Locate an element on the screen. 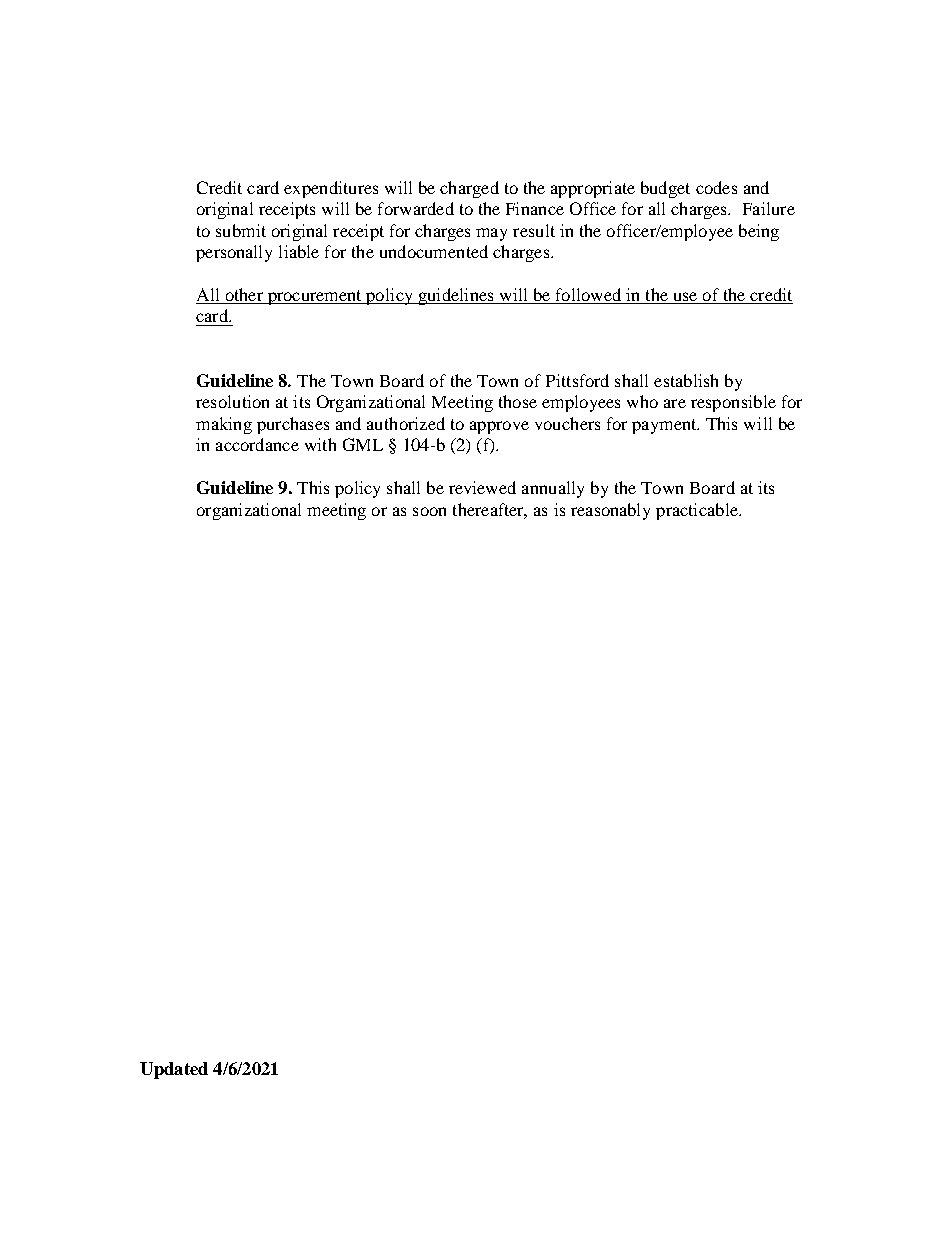 Image resolution: width=952 pixels, height=1233 pixels. payment is located at coordinates (665, 426).
